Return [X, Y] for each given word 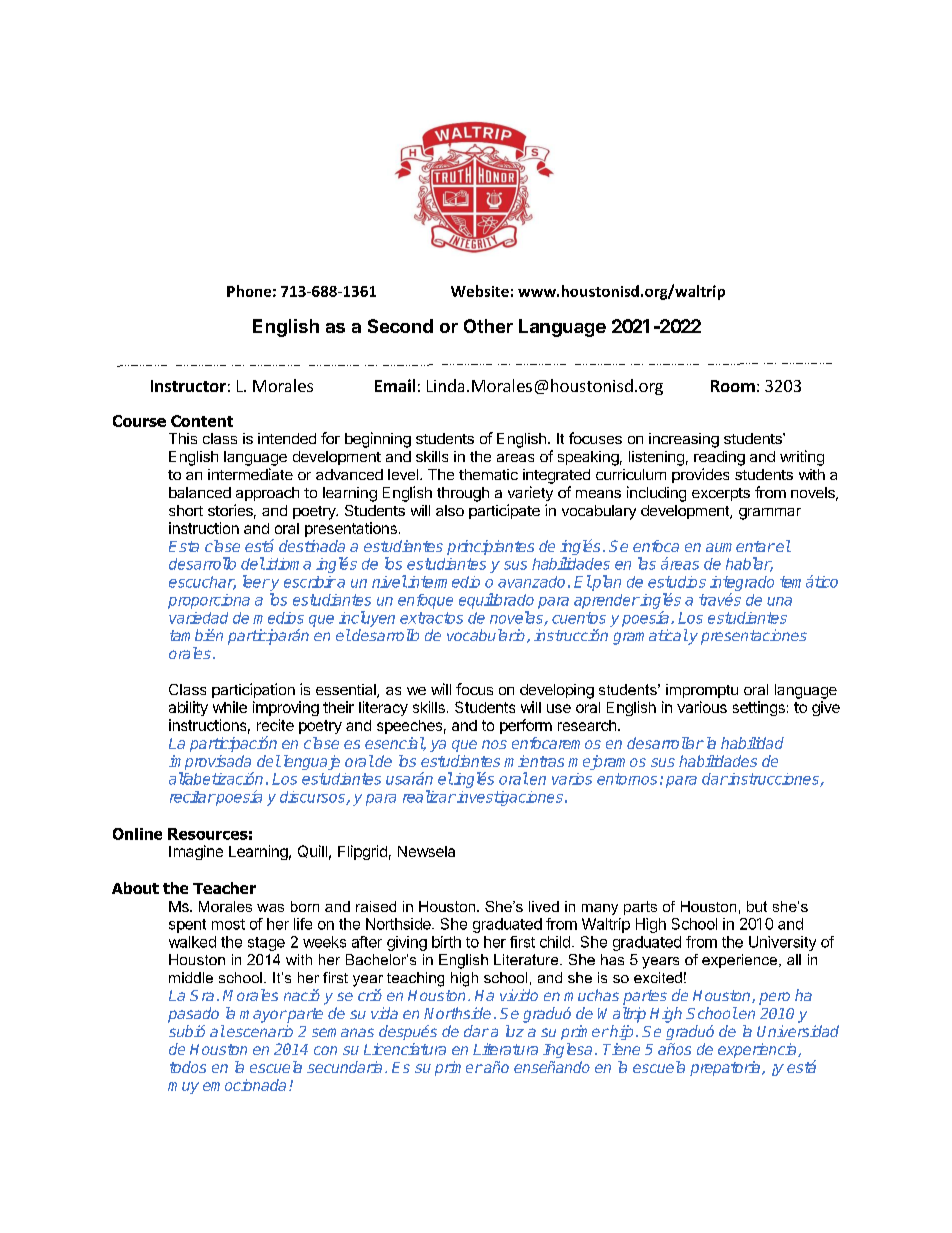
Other [488, 326]
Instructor [188, 386]
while [230, 707]
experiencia [758, 1050]
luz [515, 1031]
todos [188, 1067]
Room [733, 386]
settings [759, 708]
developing [557, 691]
